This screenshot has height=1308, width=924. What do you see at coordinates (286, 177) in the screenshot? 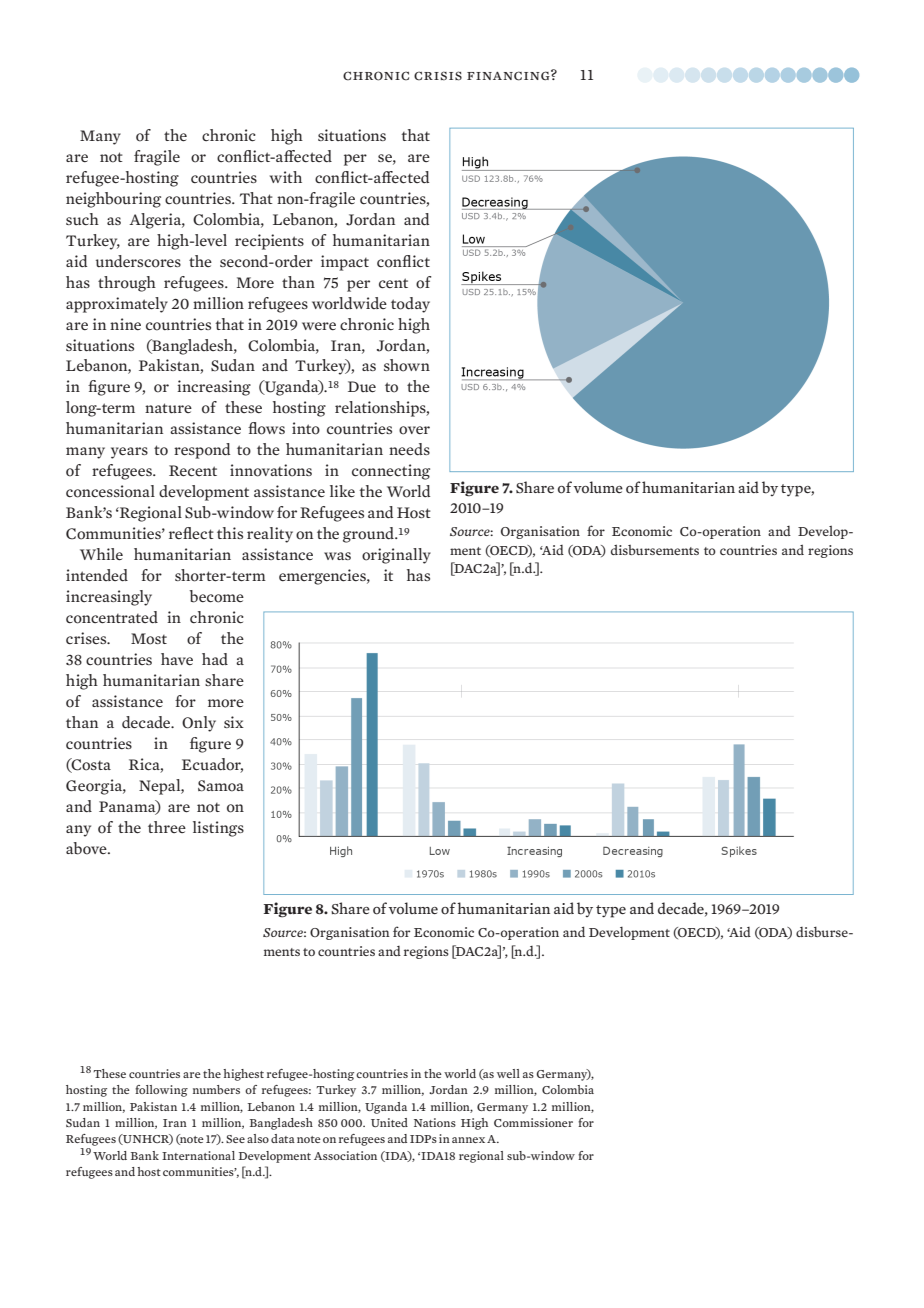
I see `with` at bounding box center [286, 177].
